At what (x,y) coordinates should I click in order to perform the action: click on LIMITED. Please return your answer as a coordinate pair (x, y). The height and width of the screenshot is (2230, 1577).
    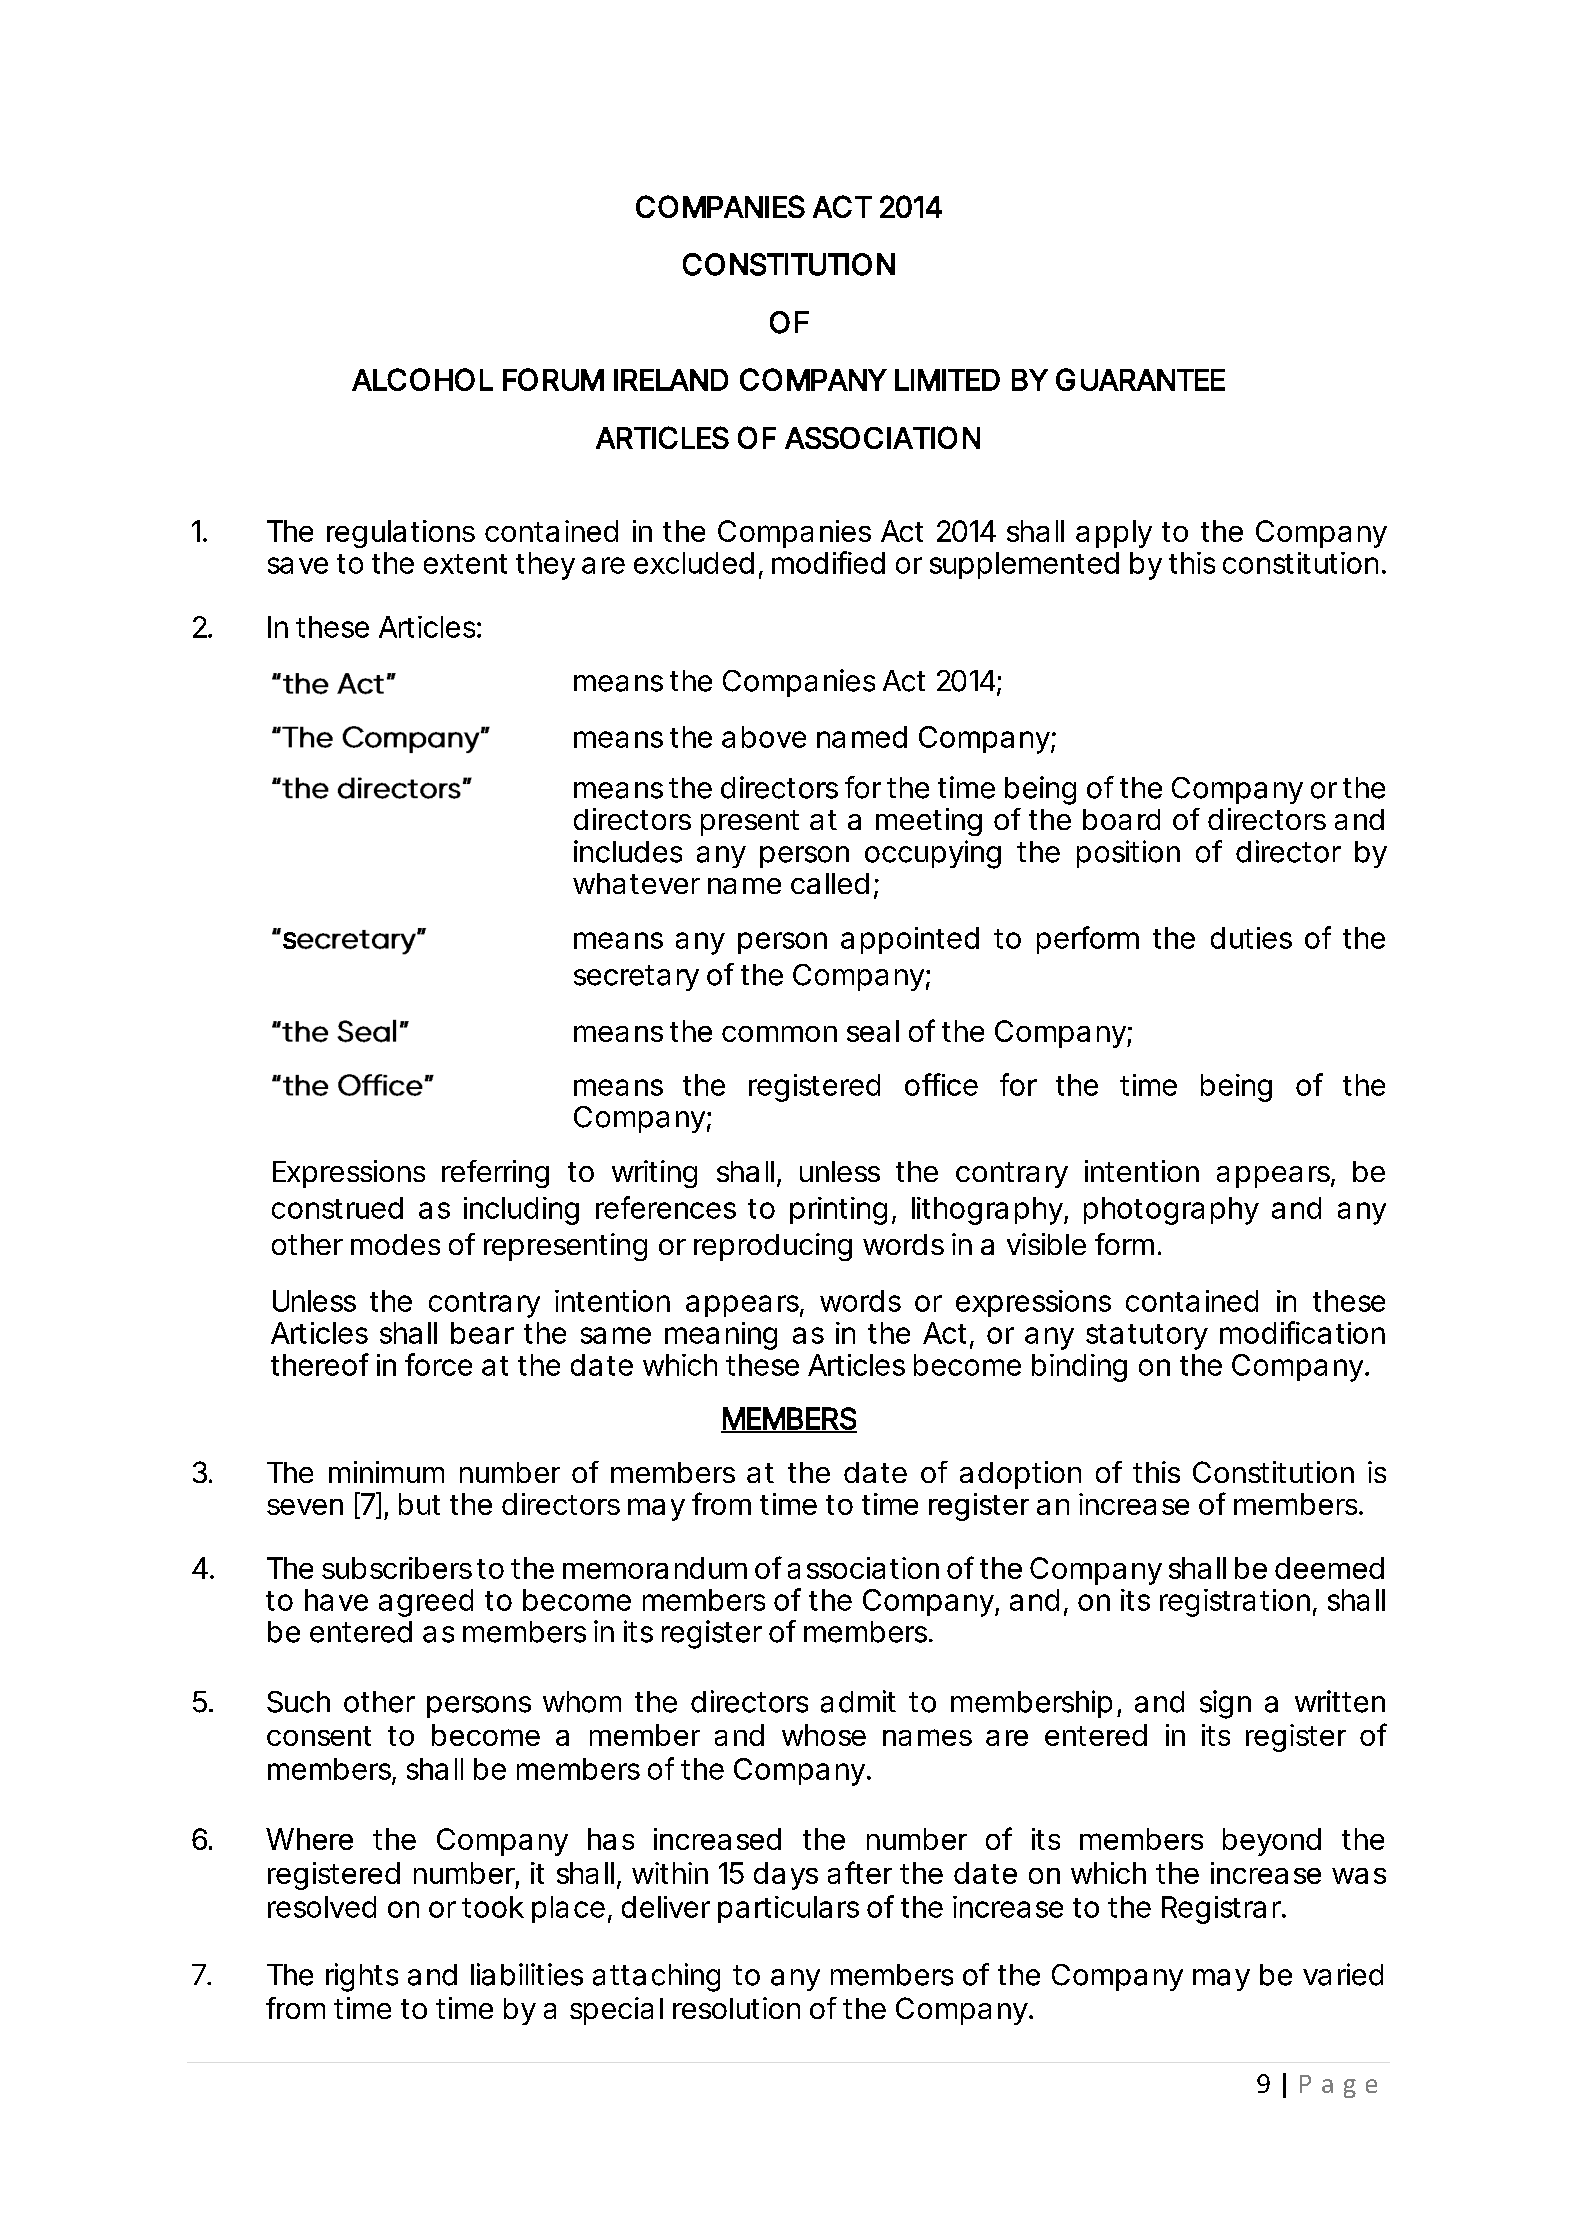
    Looking at the image, I should click on (947, 380).
